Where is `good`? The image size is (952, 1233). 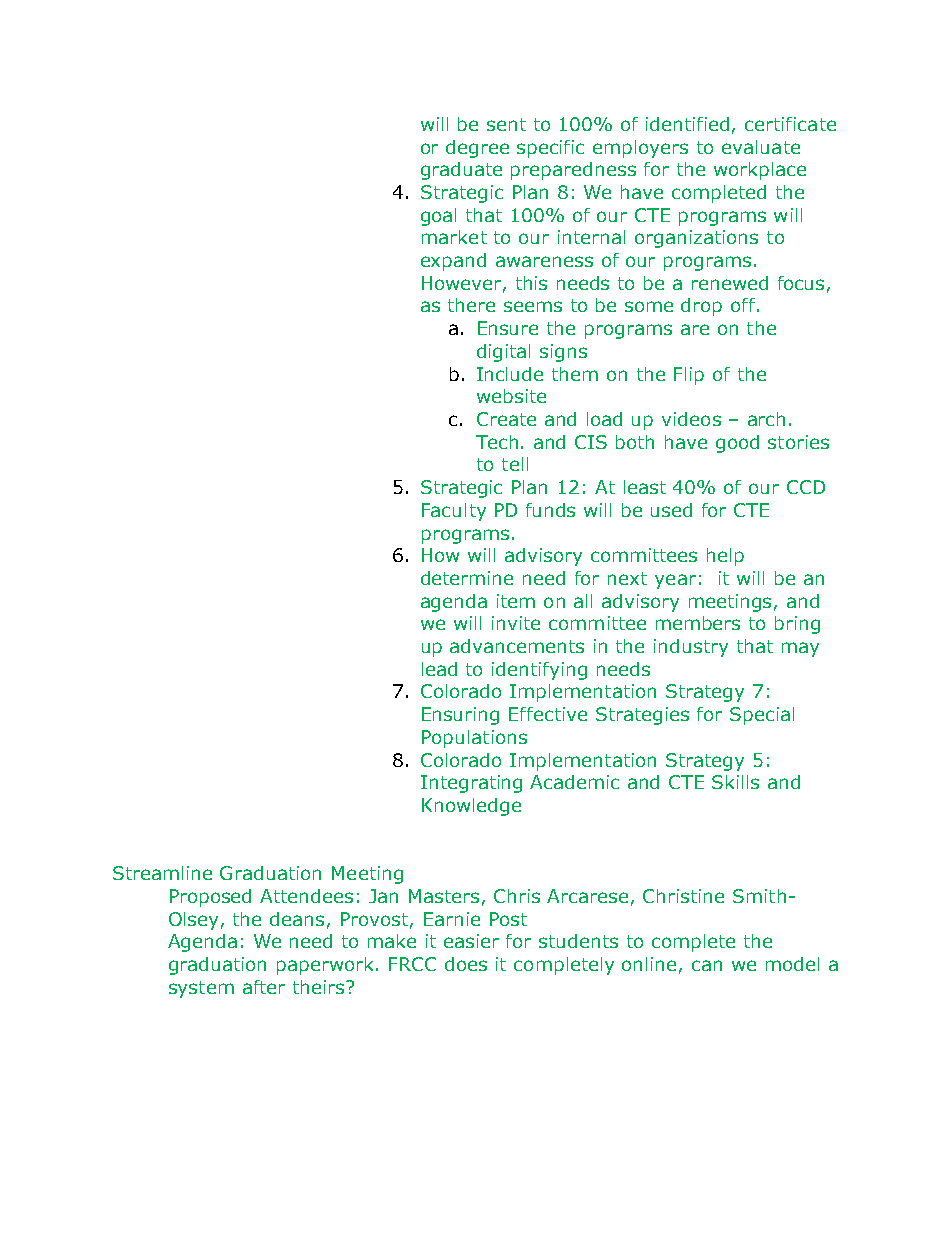 good is located at coordinates (737, 444).
